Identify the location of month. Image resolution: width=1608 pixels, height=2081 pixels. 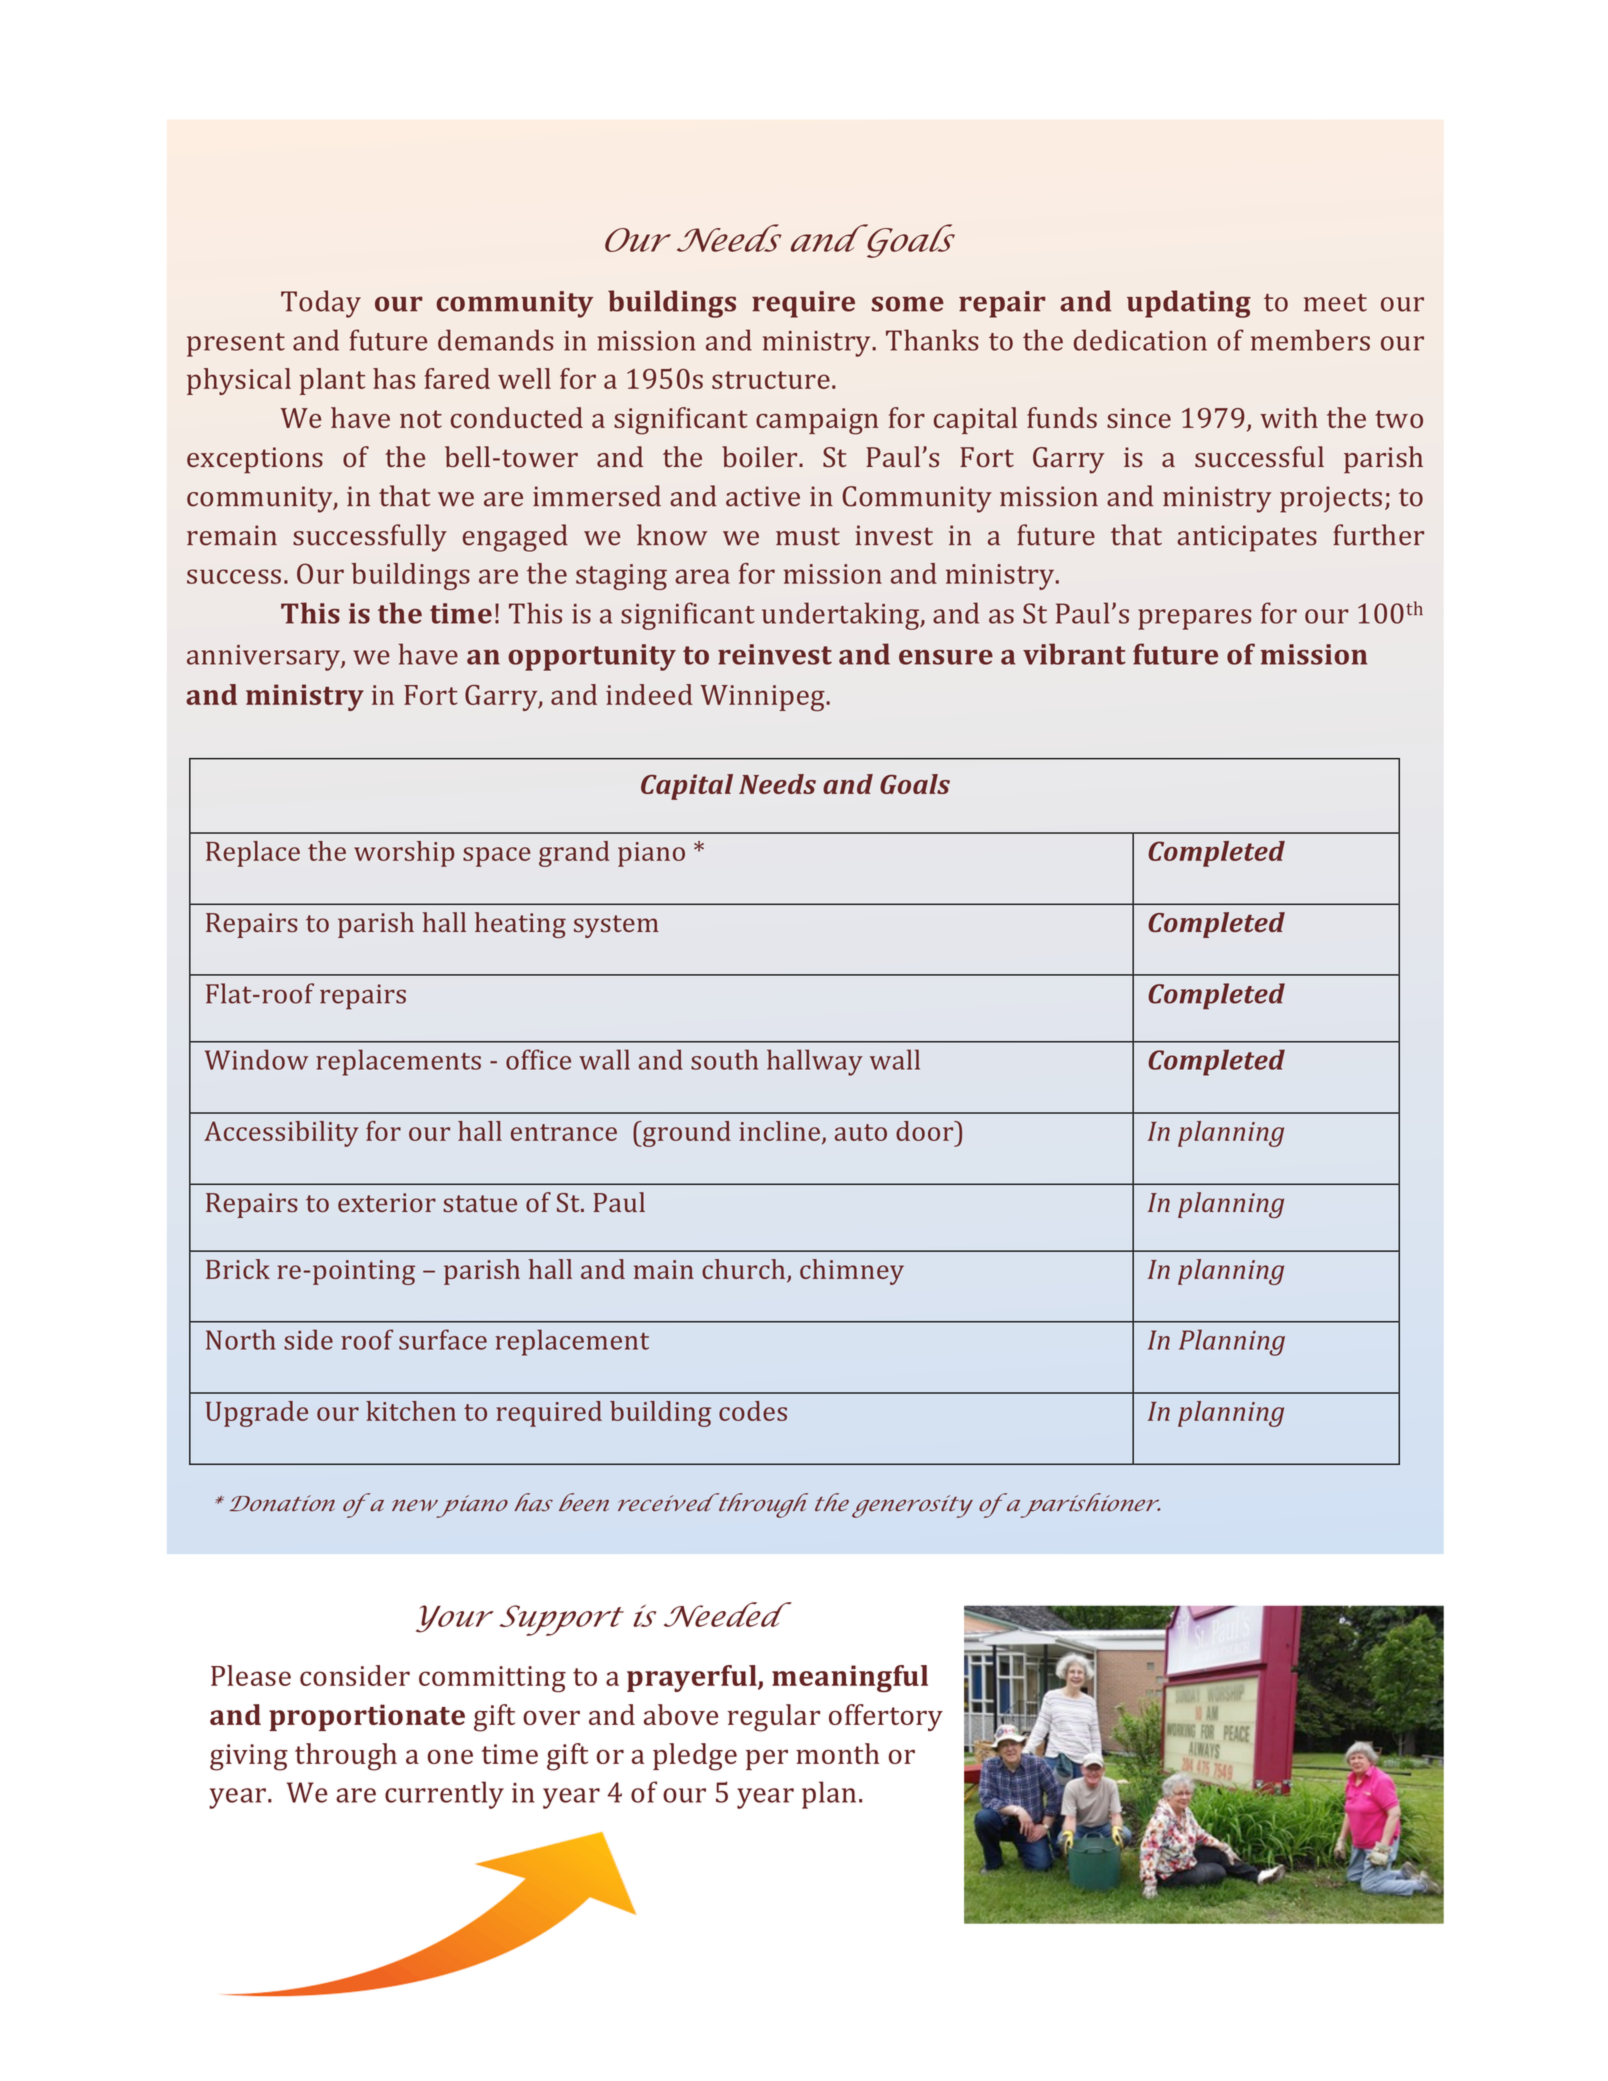
(837, 1753).
